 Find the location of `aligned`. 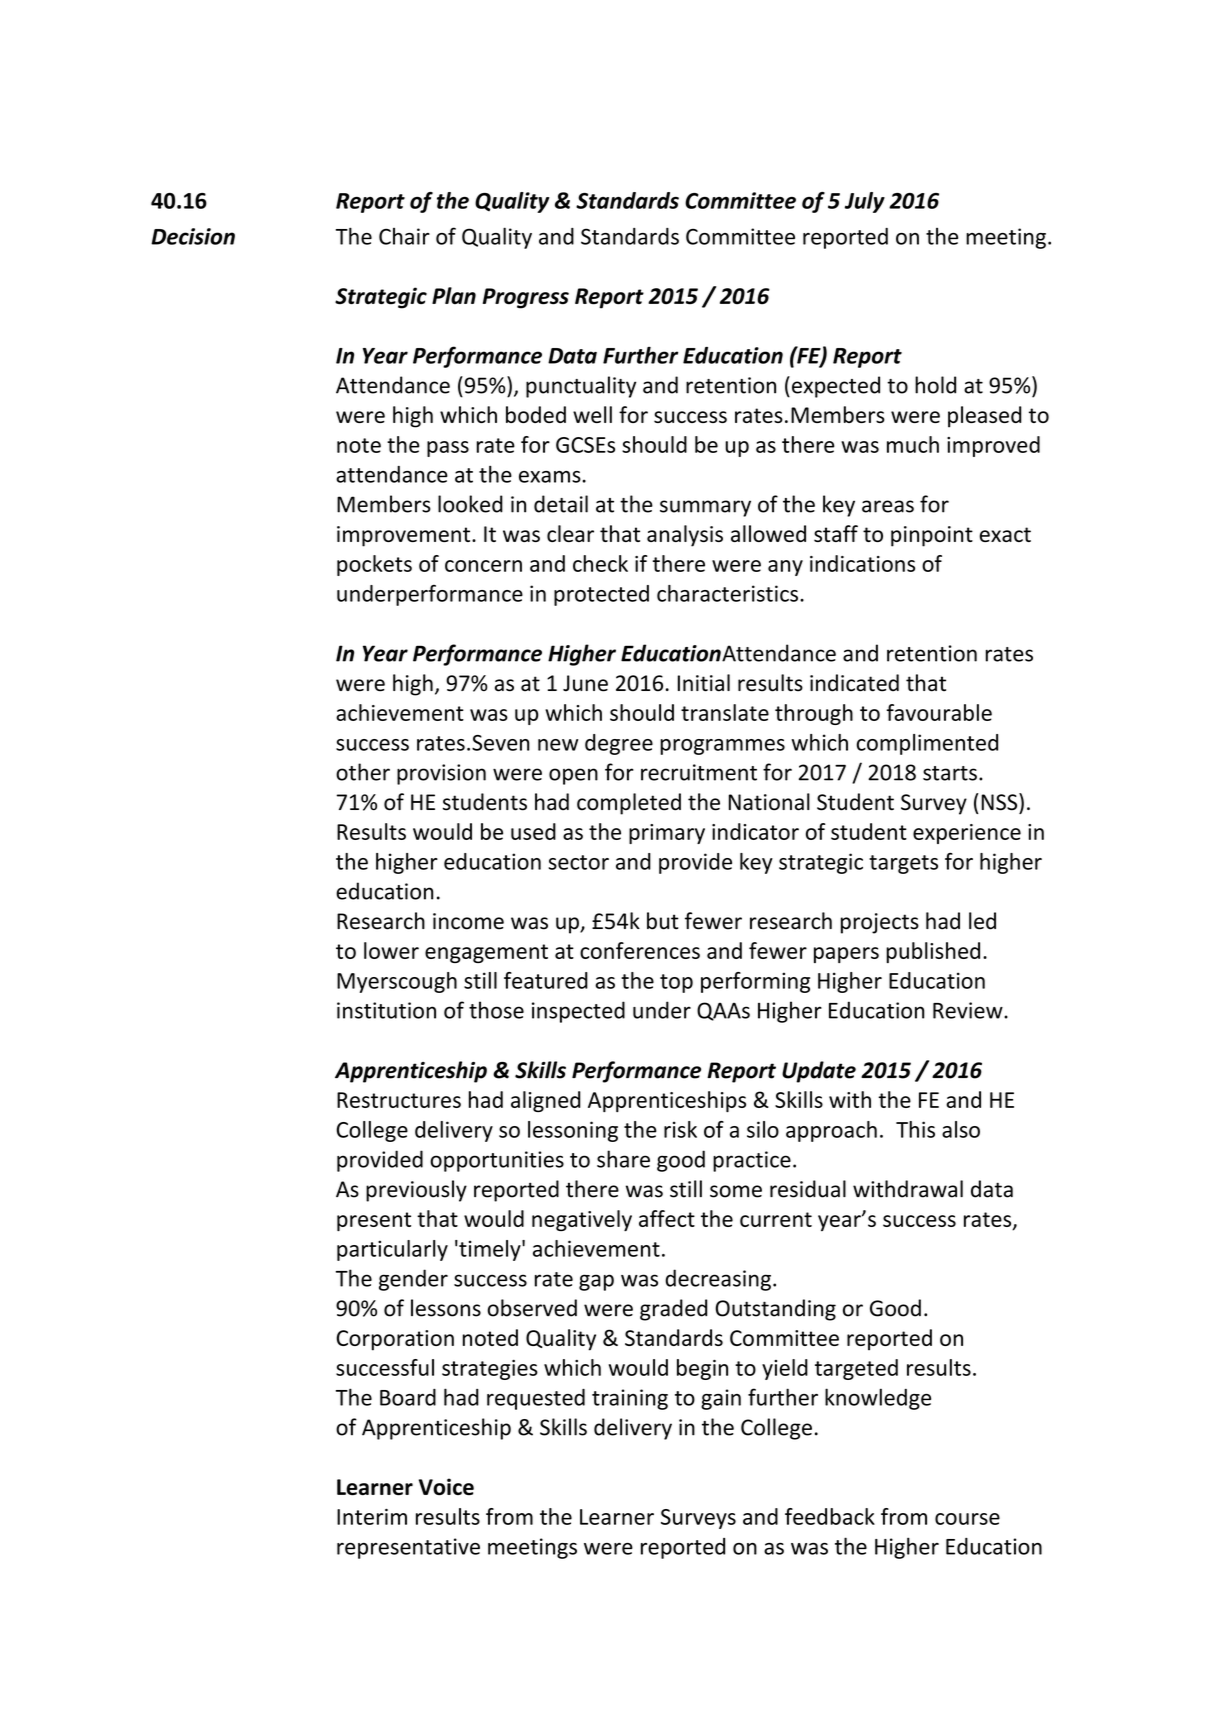

aligned is located at coordinates (546, 1101).
